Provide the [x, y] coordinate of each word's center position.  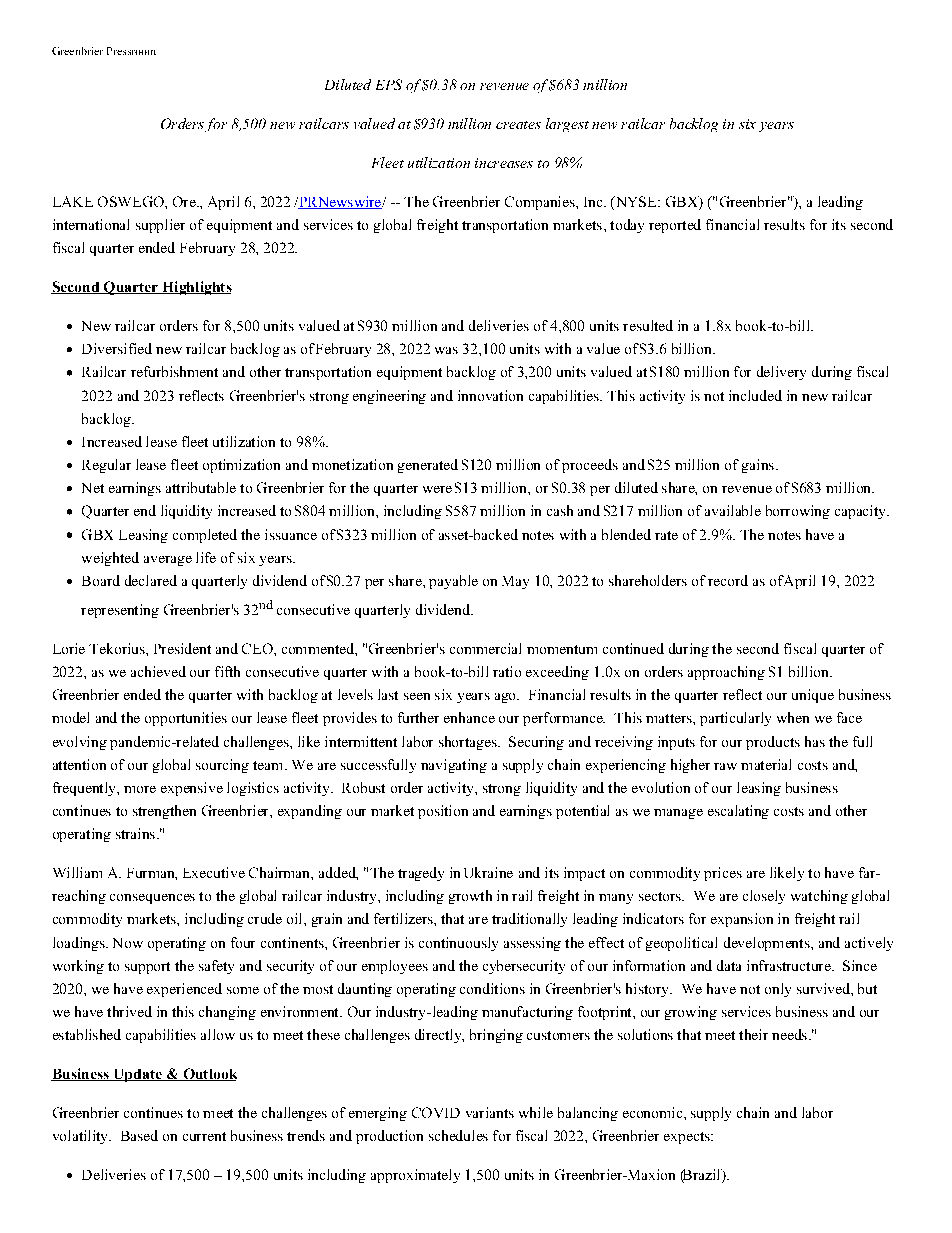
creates [518, 125]
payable [453, 582]
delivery [781, 373]
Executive [214, 872]
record [728, 580]
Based [139, 1135]
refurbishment [174, 371]
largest [567, 125]
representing [120, 611]
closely [764, 897]
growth [470, 897]
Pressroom [131, 51]
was [446, 350]
